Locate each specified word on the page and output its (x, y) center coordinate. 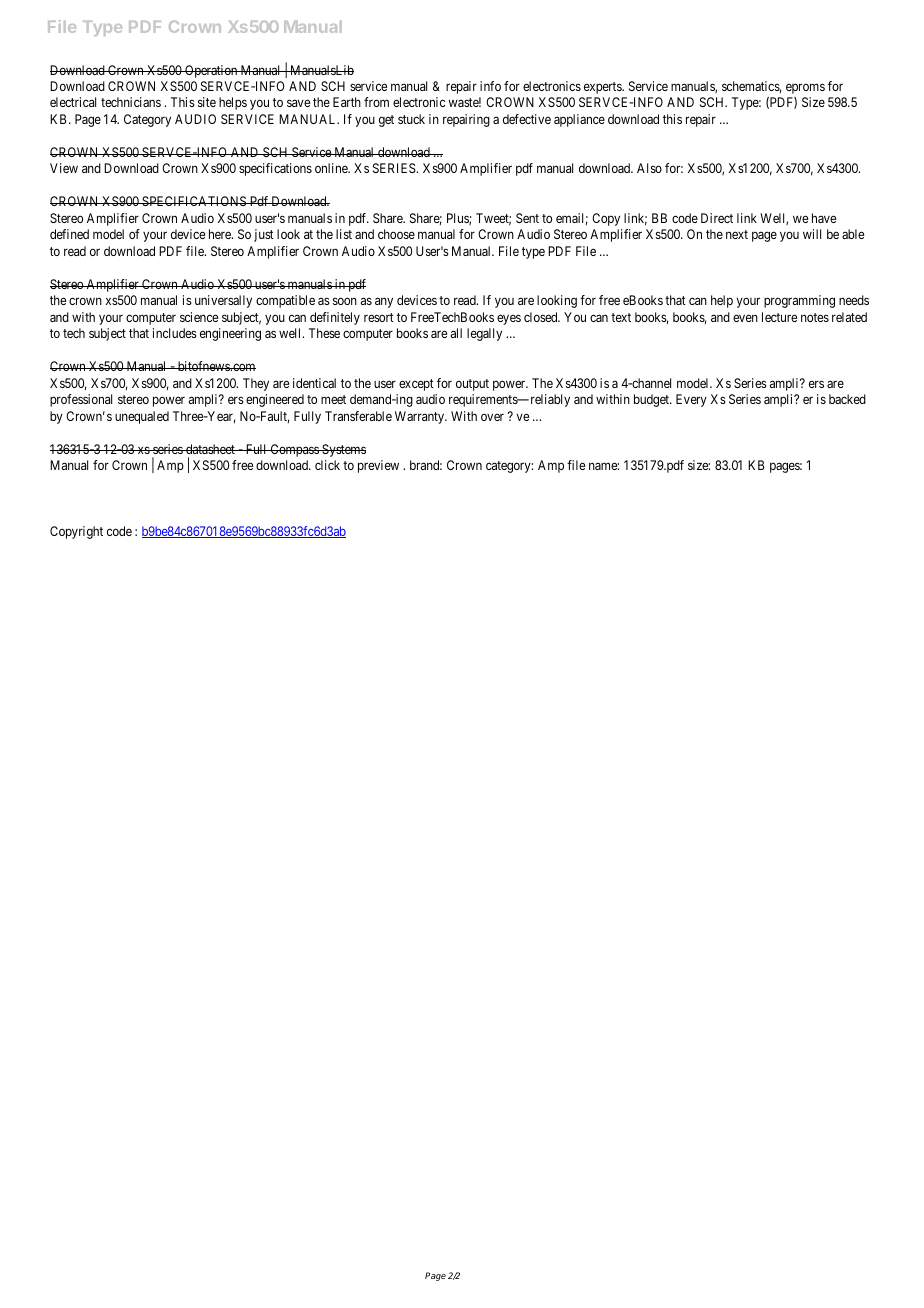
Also (649, 168)
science (199, 317)
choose (396, 234)
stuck (411, 119)
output (472, 385)
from (376, 102)
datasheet (210, 449)
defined (69, 234)
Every (691, 400)
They (256, 384)
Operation (211, 71)
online (332, 168)
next (737, 234)
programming (799, 301)
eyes (509, 319)
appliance (579, 120)
